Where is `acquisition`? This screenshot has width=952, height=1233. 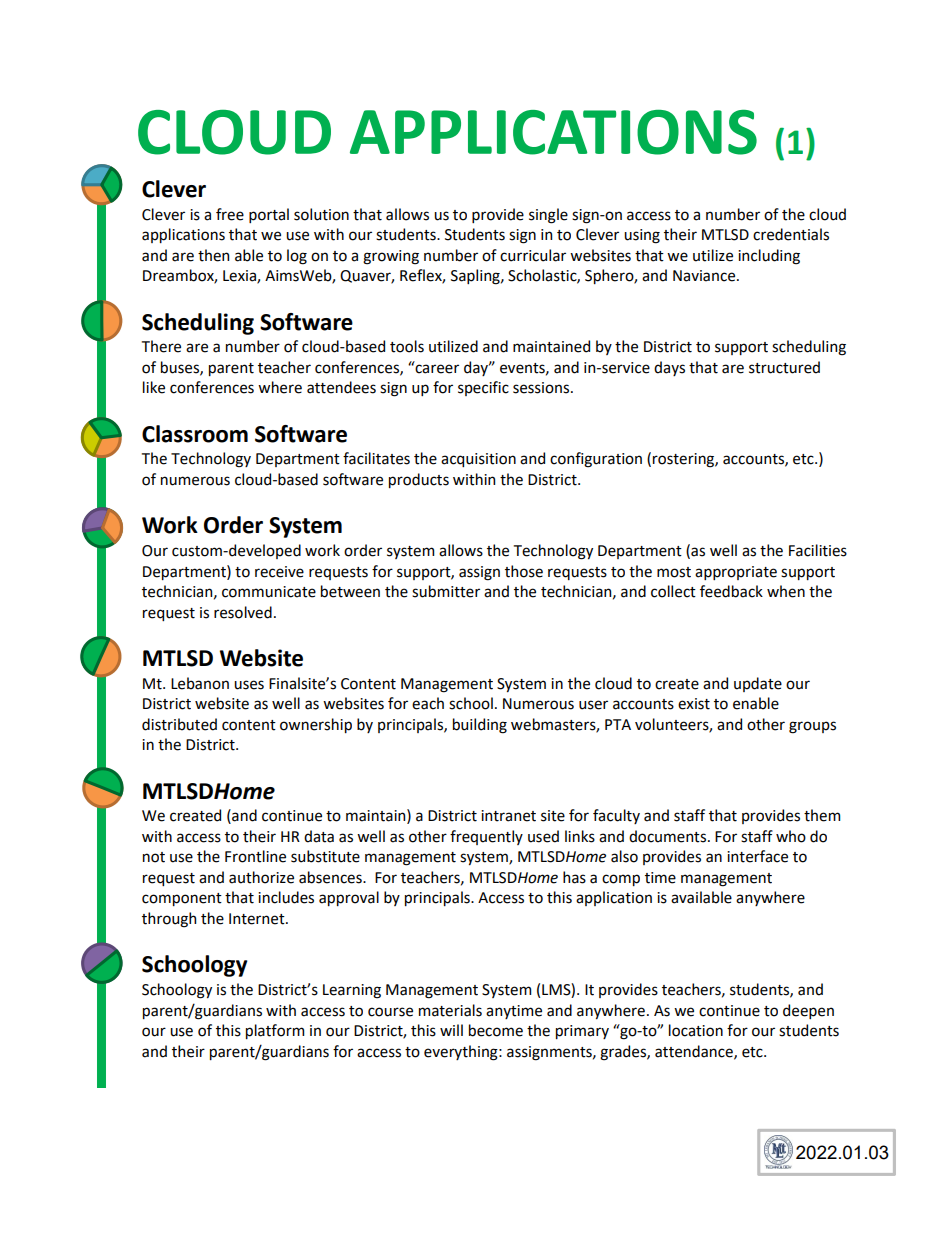 acquisition is located at coordinates (478, 460).
